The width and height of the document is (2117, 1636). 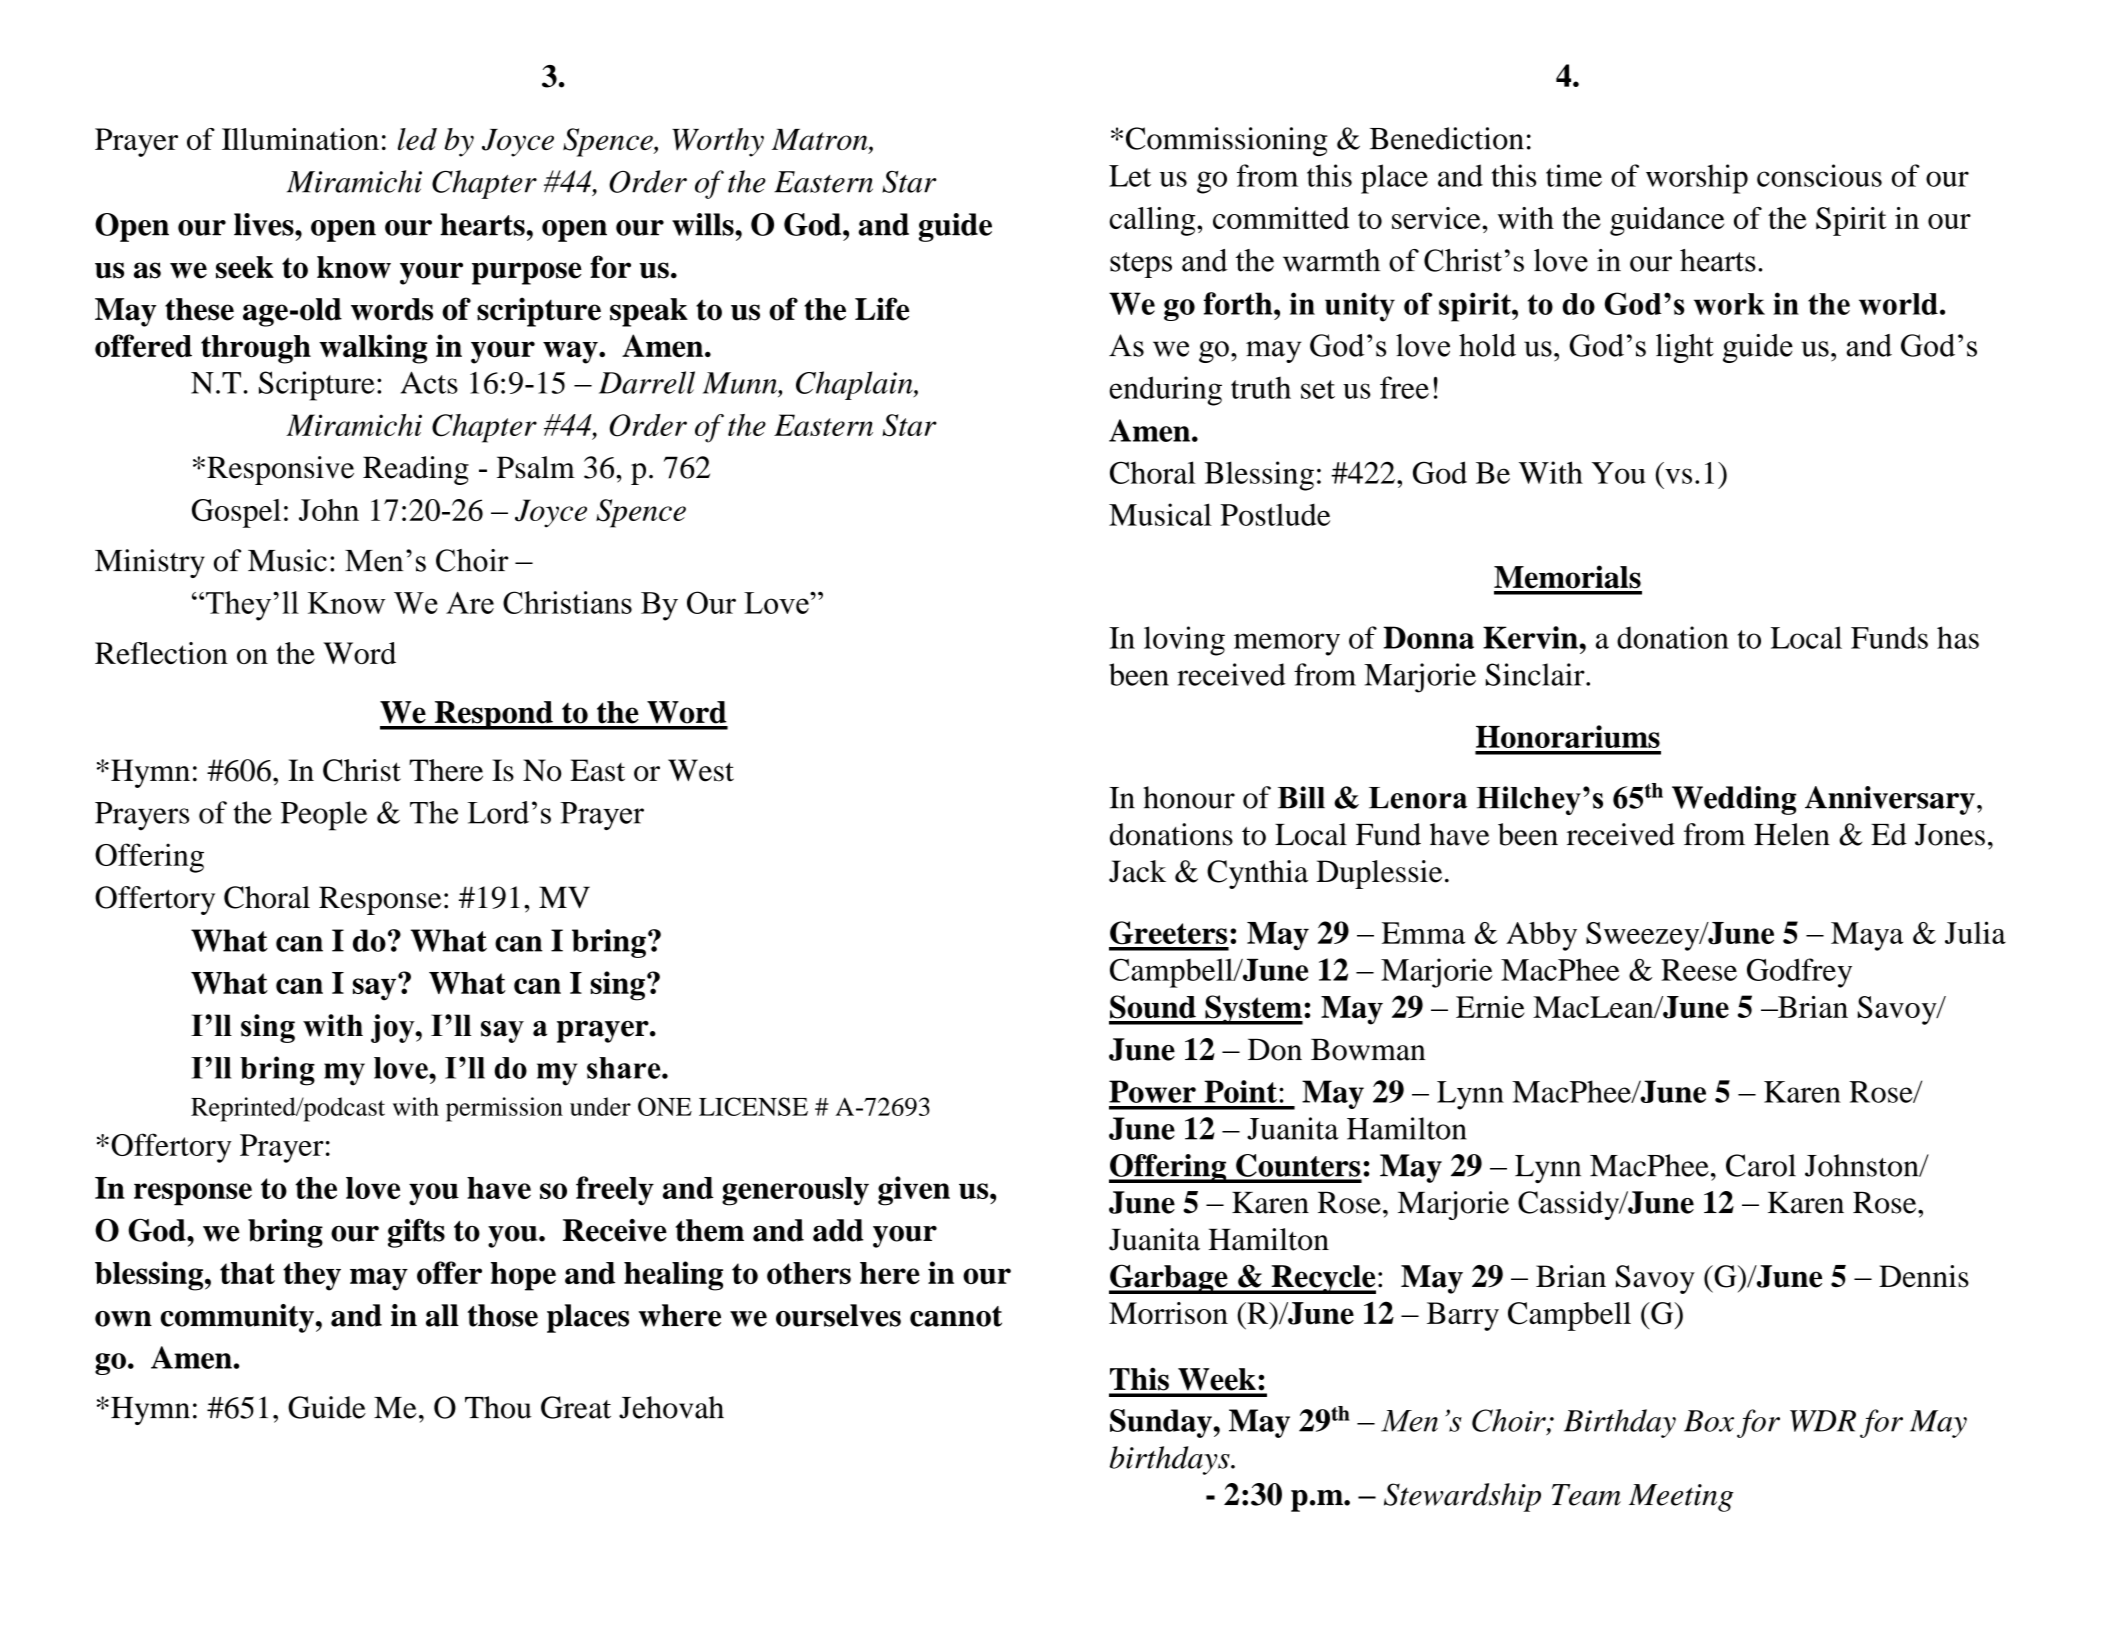 I want to click on worship, so click(x=1697, y=179).
